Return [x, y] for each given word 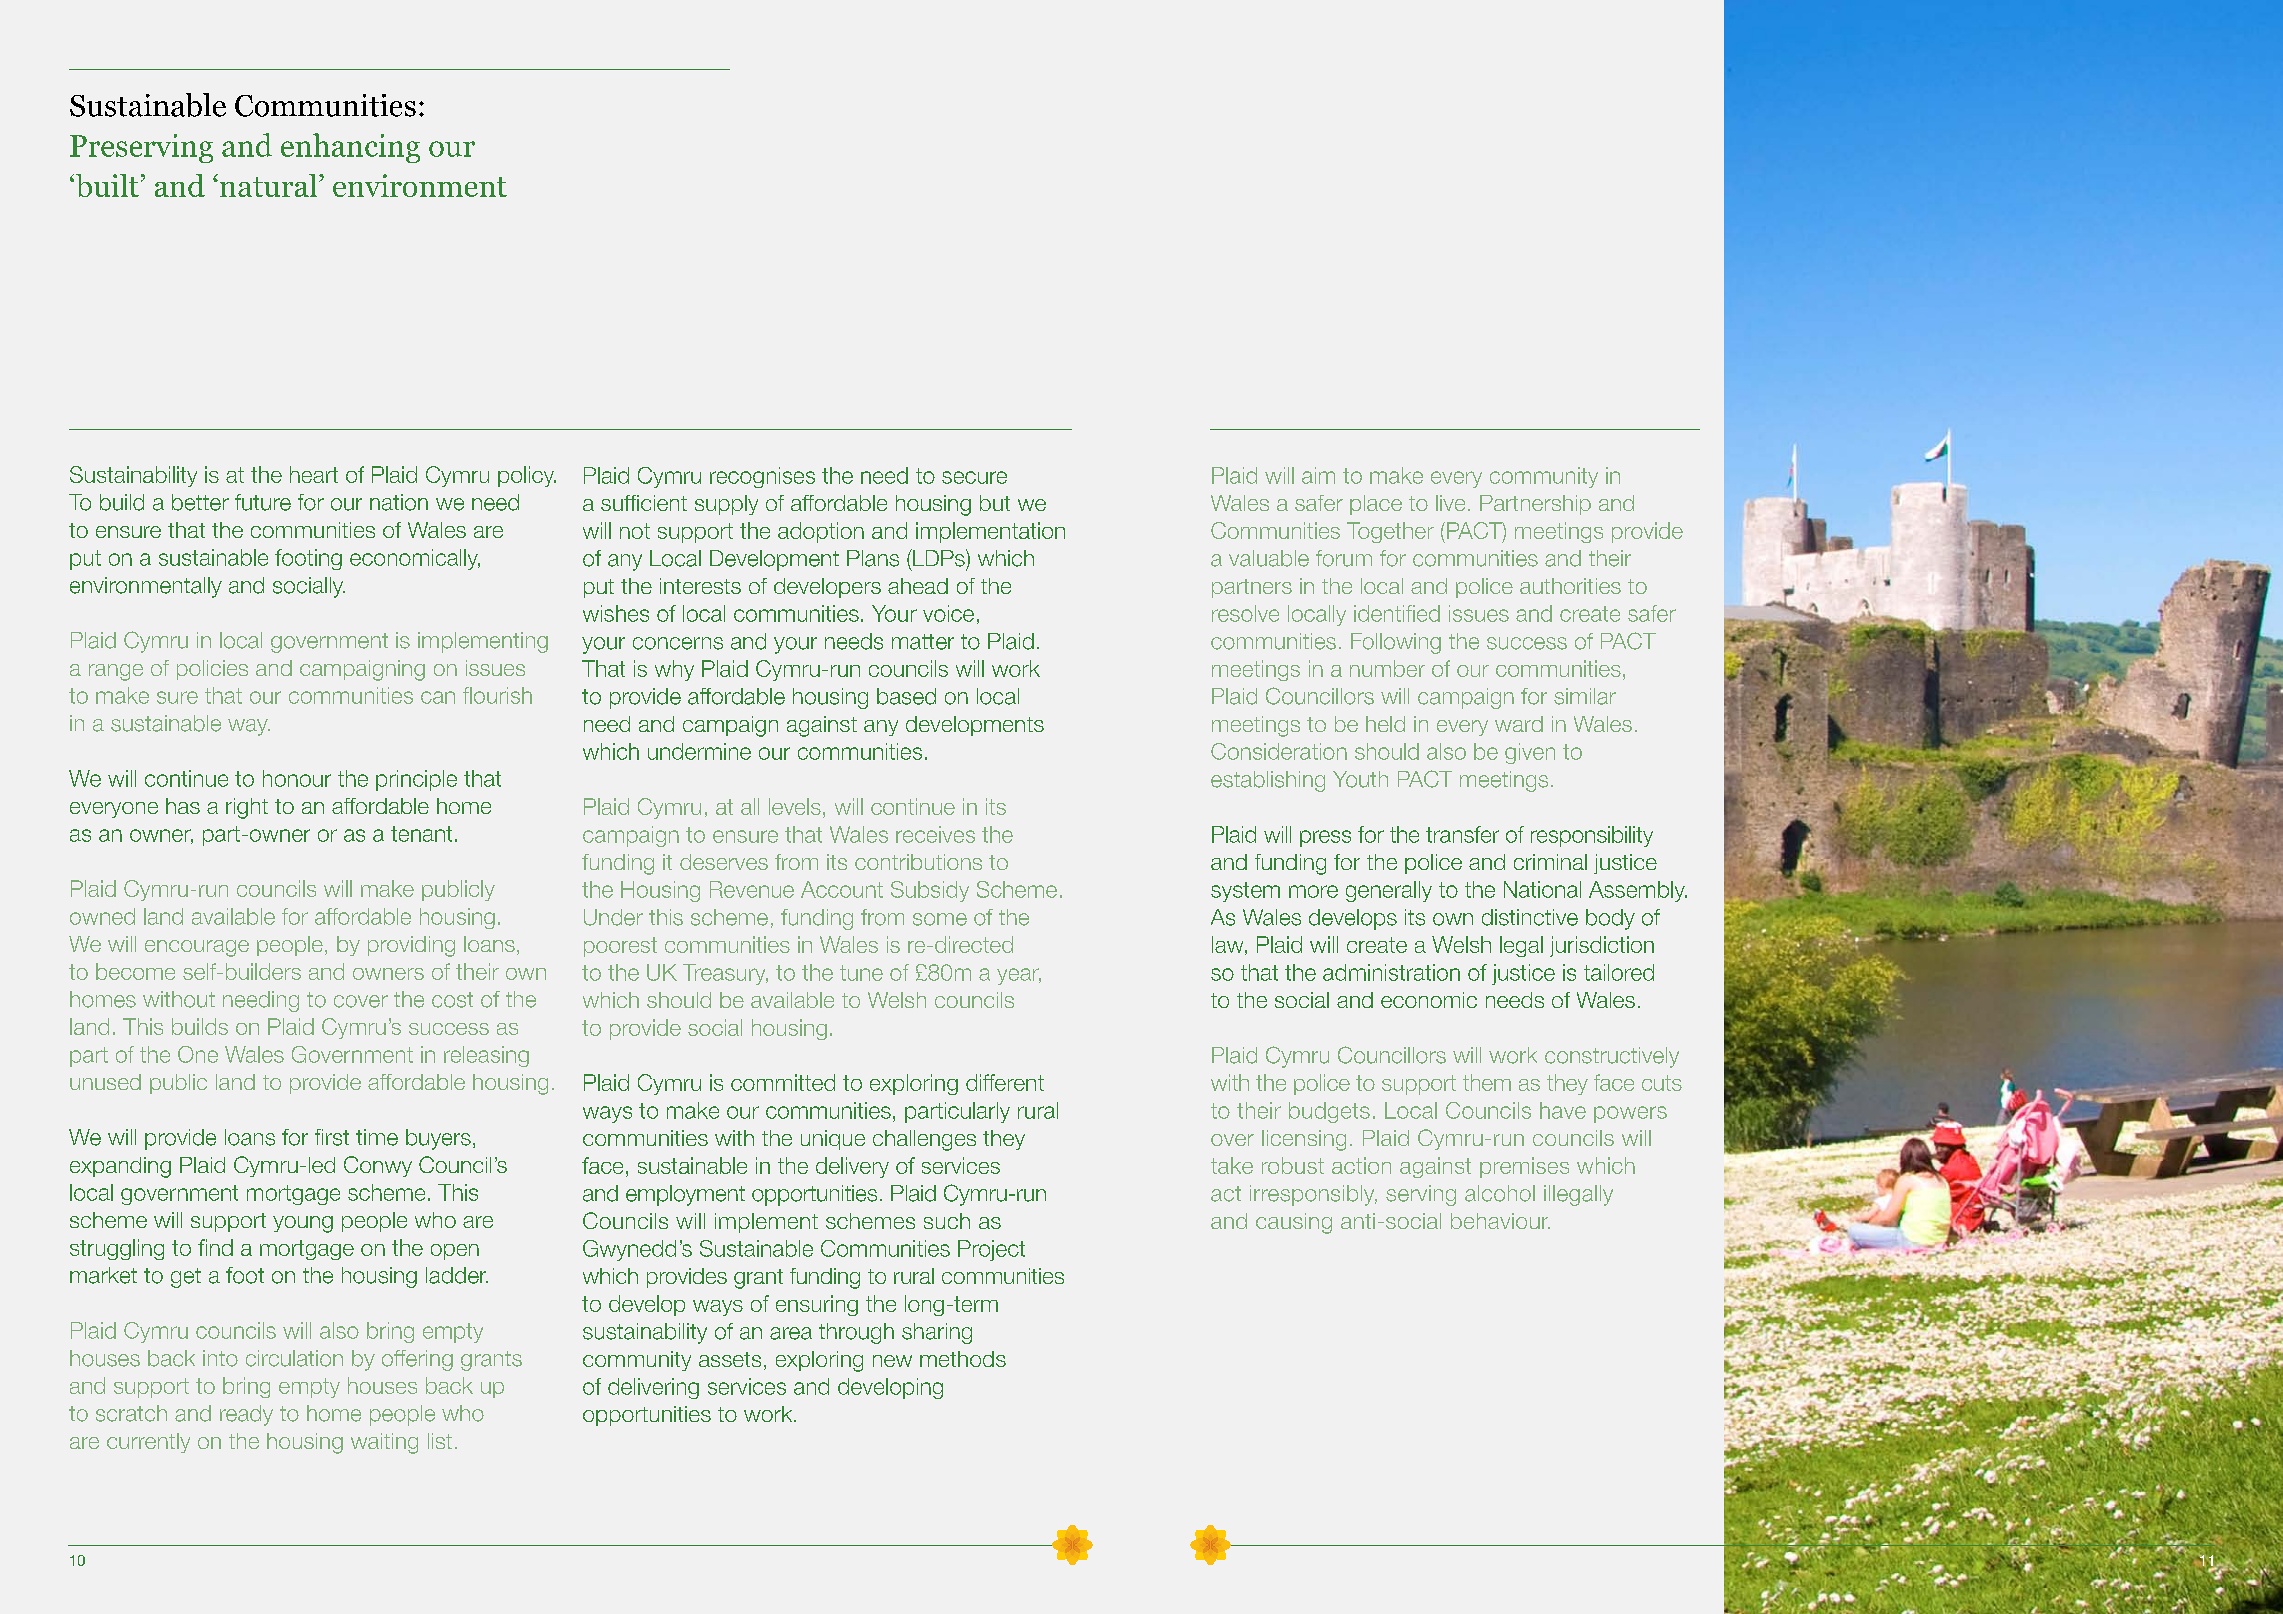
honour [297, 778]
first [332, 1137]
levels [795, 806]
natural [268, 185]
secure [974, 477]
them [1487, 1082]
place [1376, 505]
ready [246, 1415]
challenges [924, 1140]
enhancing [350, 148]
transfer [1462, 834]
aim [1318, 475]
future [263, 502]
